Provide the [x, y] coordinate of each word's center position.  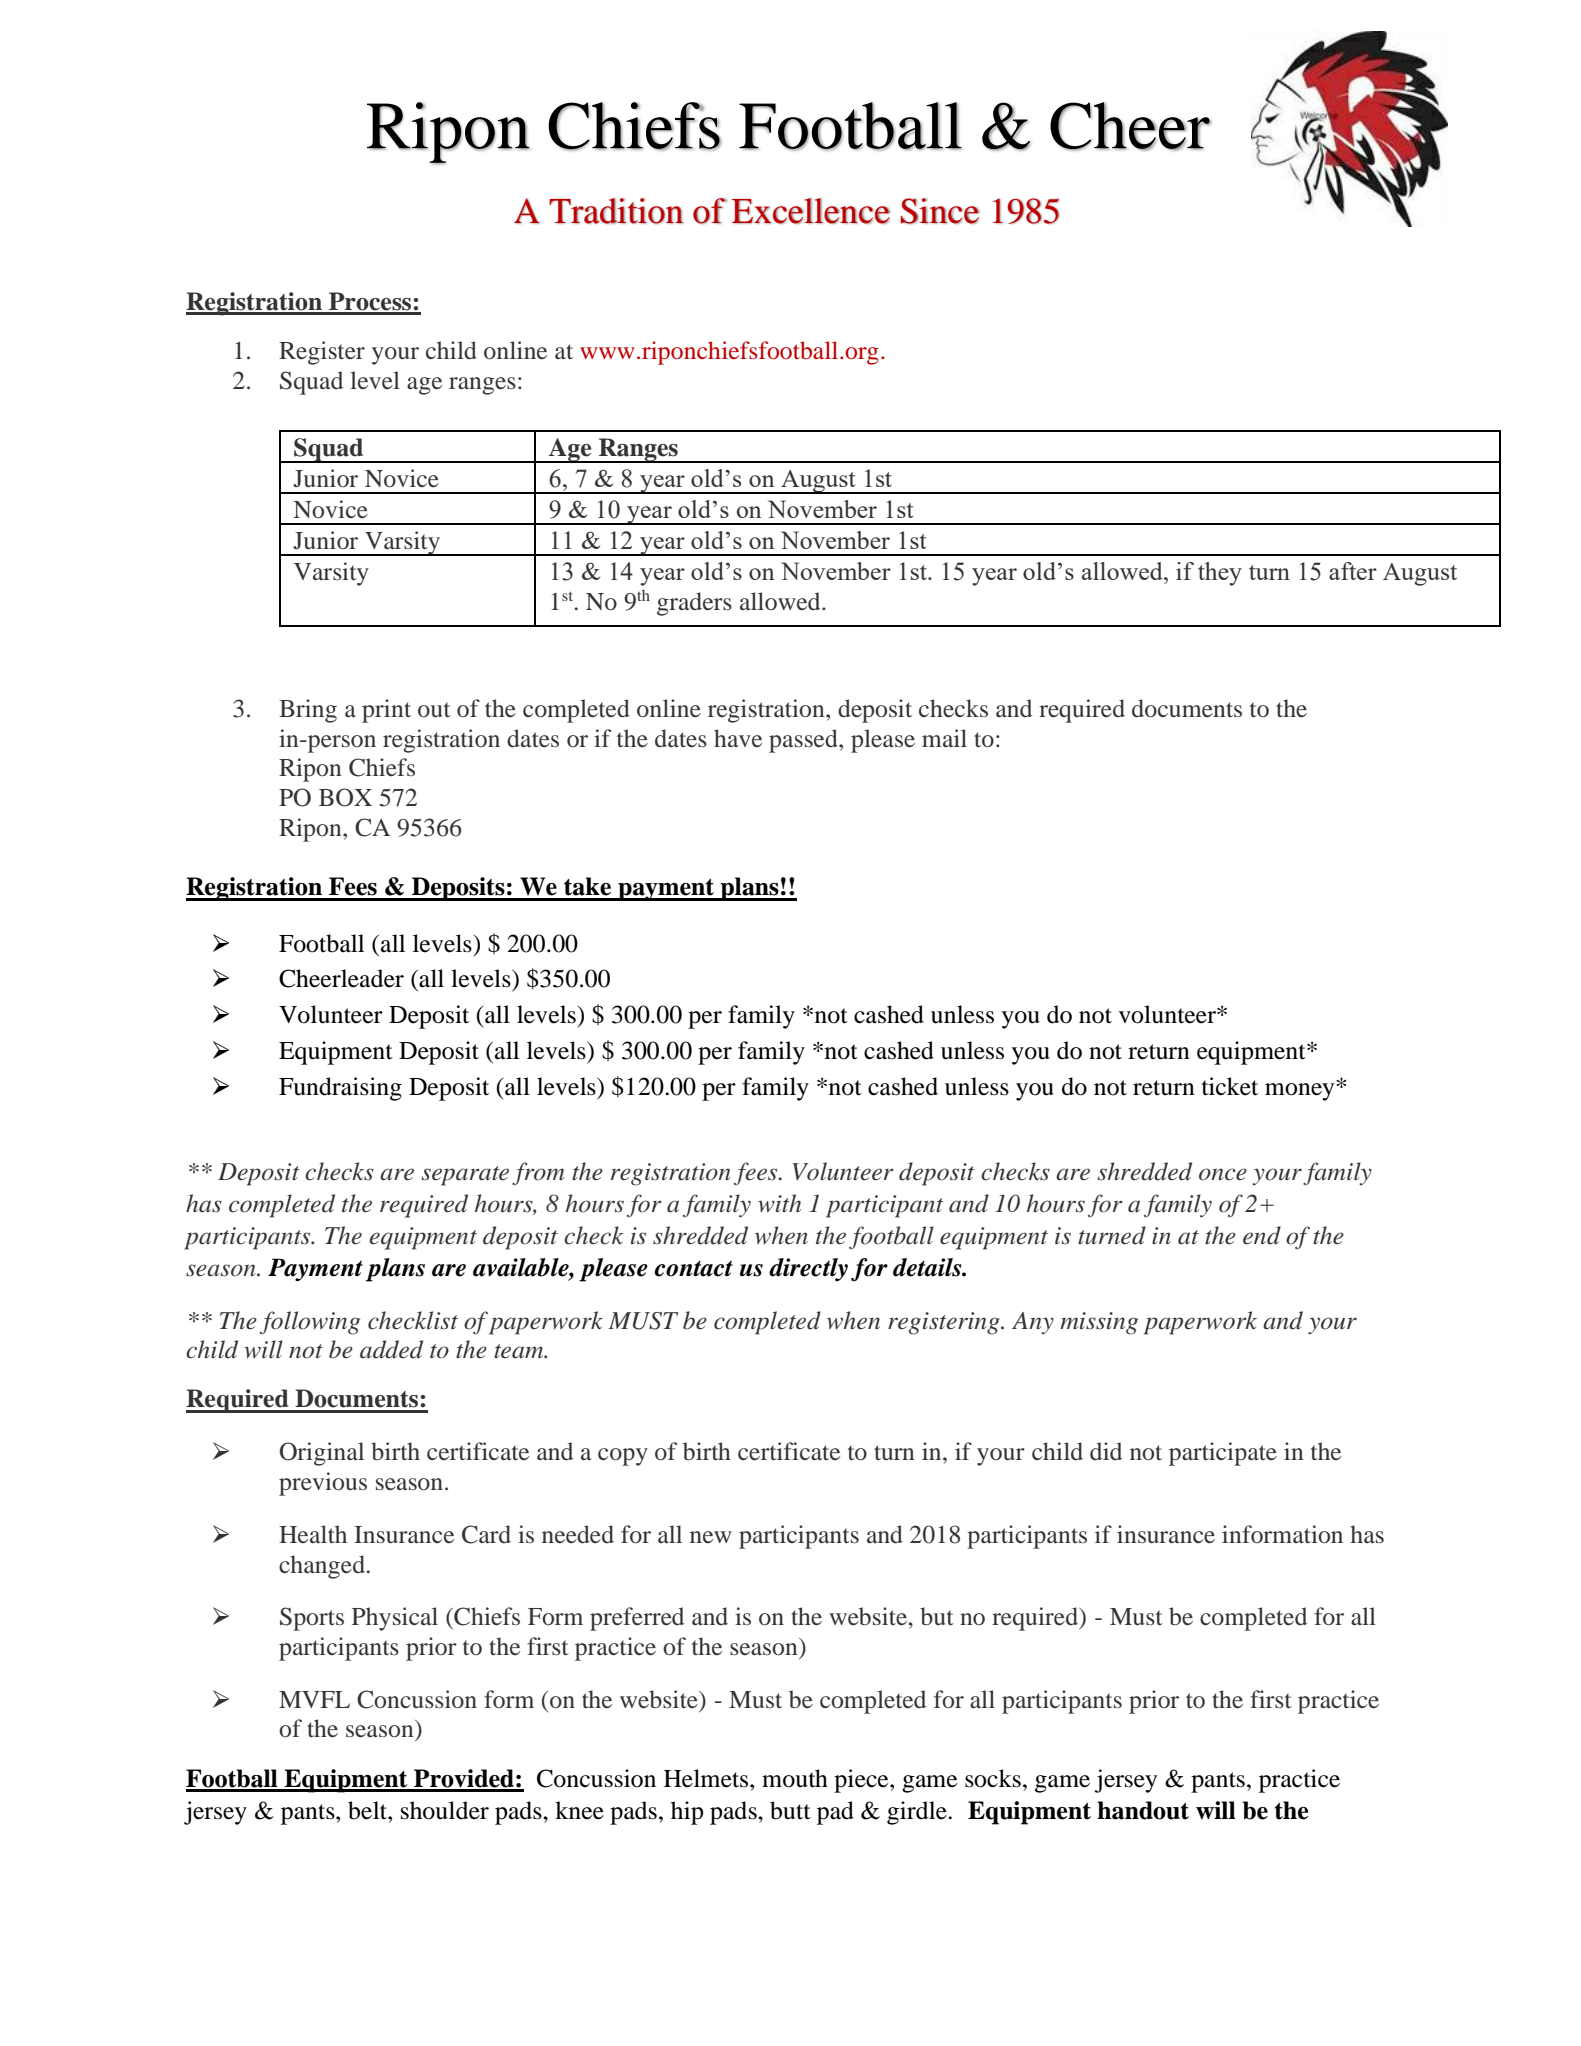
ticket [1230, 1086]
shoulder [445, 1810]
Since [940, 211]
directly [808, 1270]
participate [1223, 1454]
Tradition [616, 211]
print [386, 711]
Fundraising [340, 1089]
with [779, 1203]
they [1220, 574]
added [391, 1349]
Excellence [811, 211]
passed [804, 741]
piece [862, 1781]
